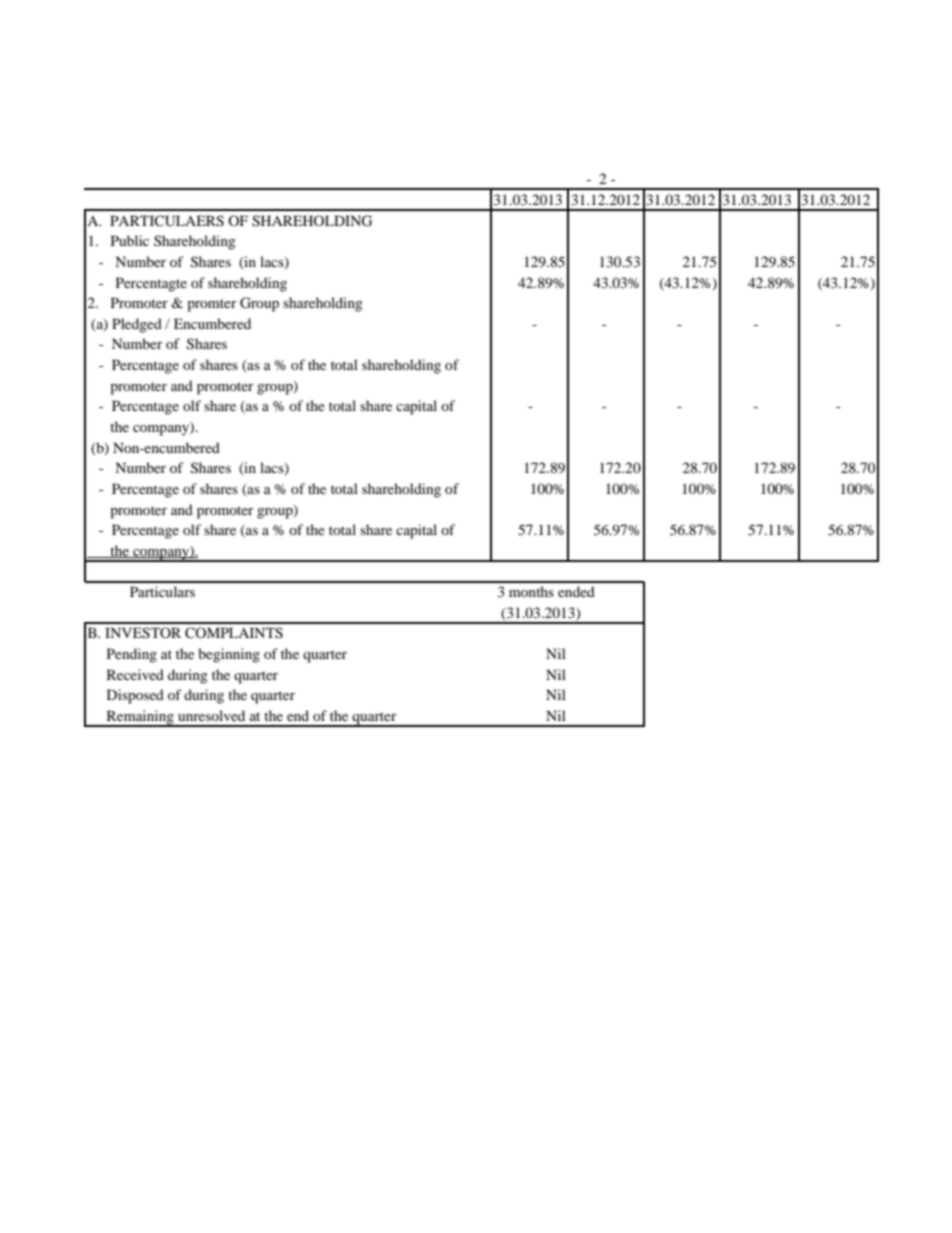  Describe the element at coordinates (531, 591) in the image. I see `months` at that location.
